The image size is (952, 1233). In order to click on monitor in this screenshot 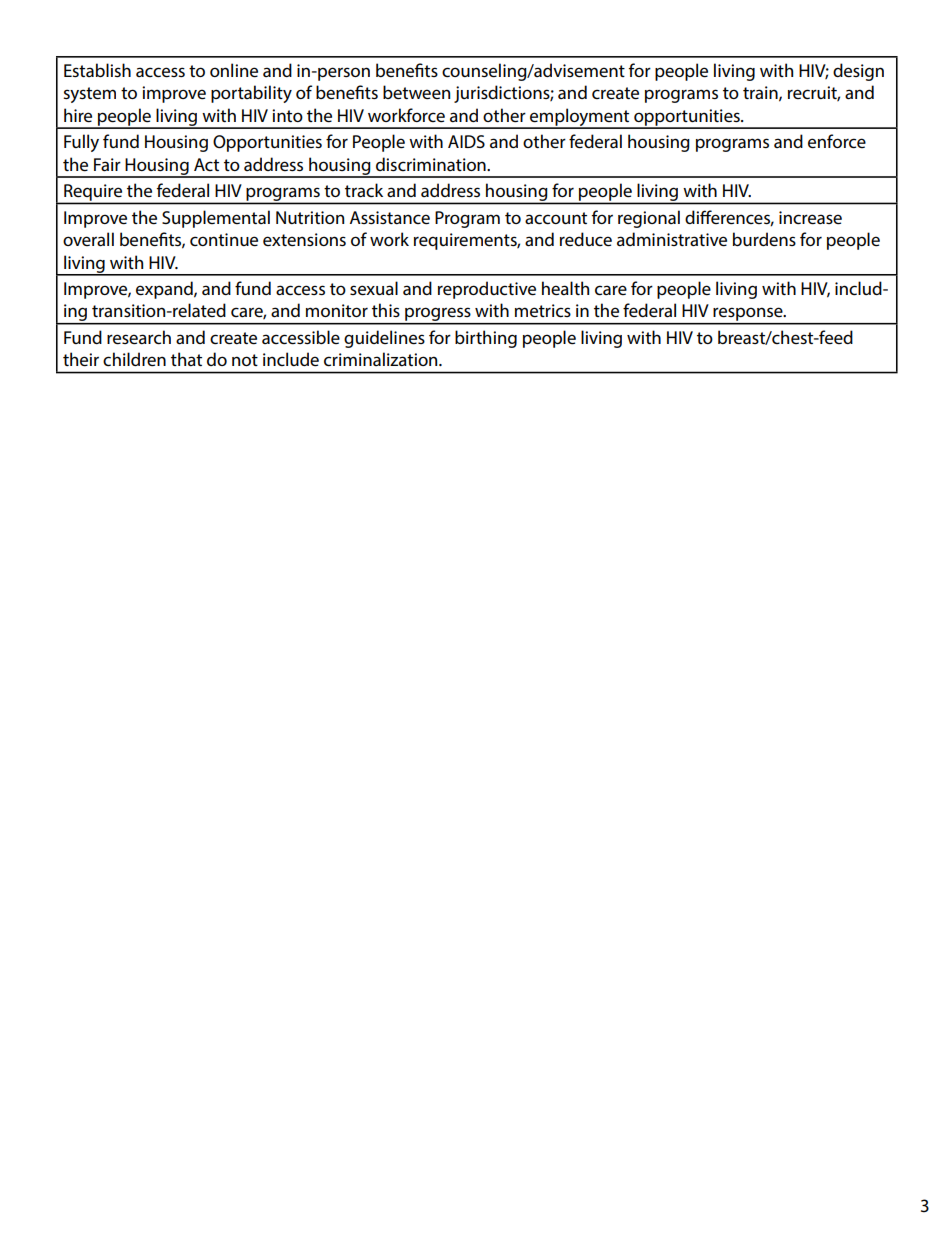, I will do `click(337, 310)`.
